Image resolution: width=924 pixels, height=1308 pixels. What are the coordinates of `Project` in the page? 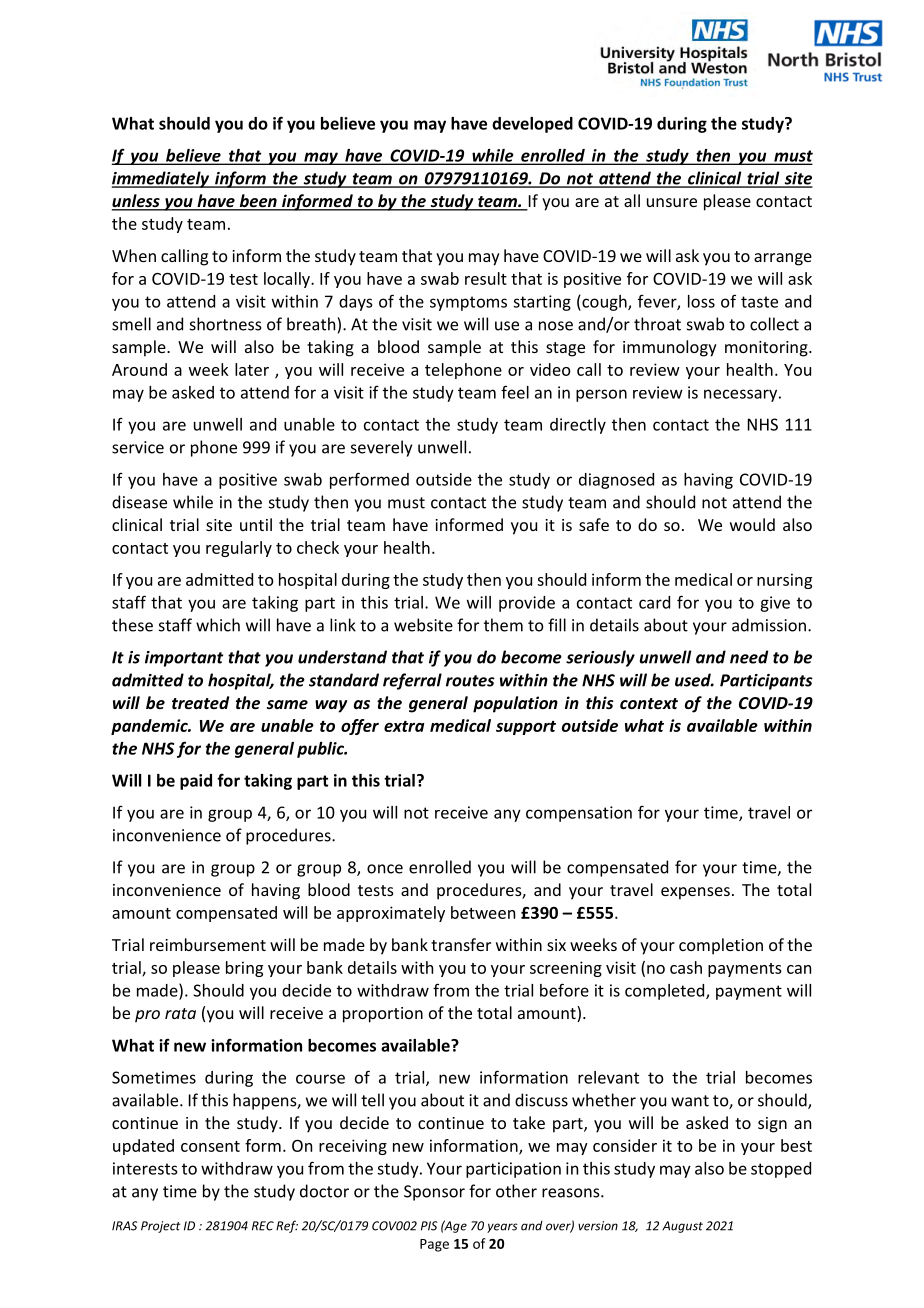 It's located at (160, 1227).
